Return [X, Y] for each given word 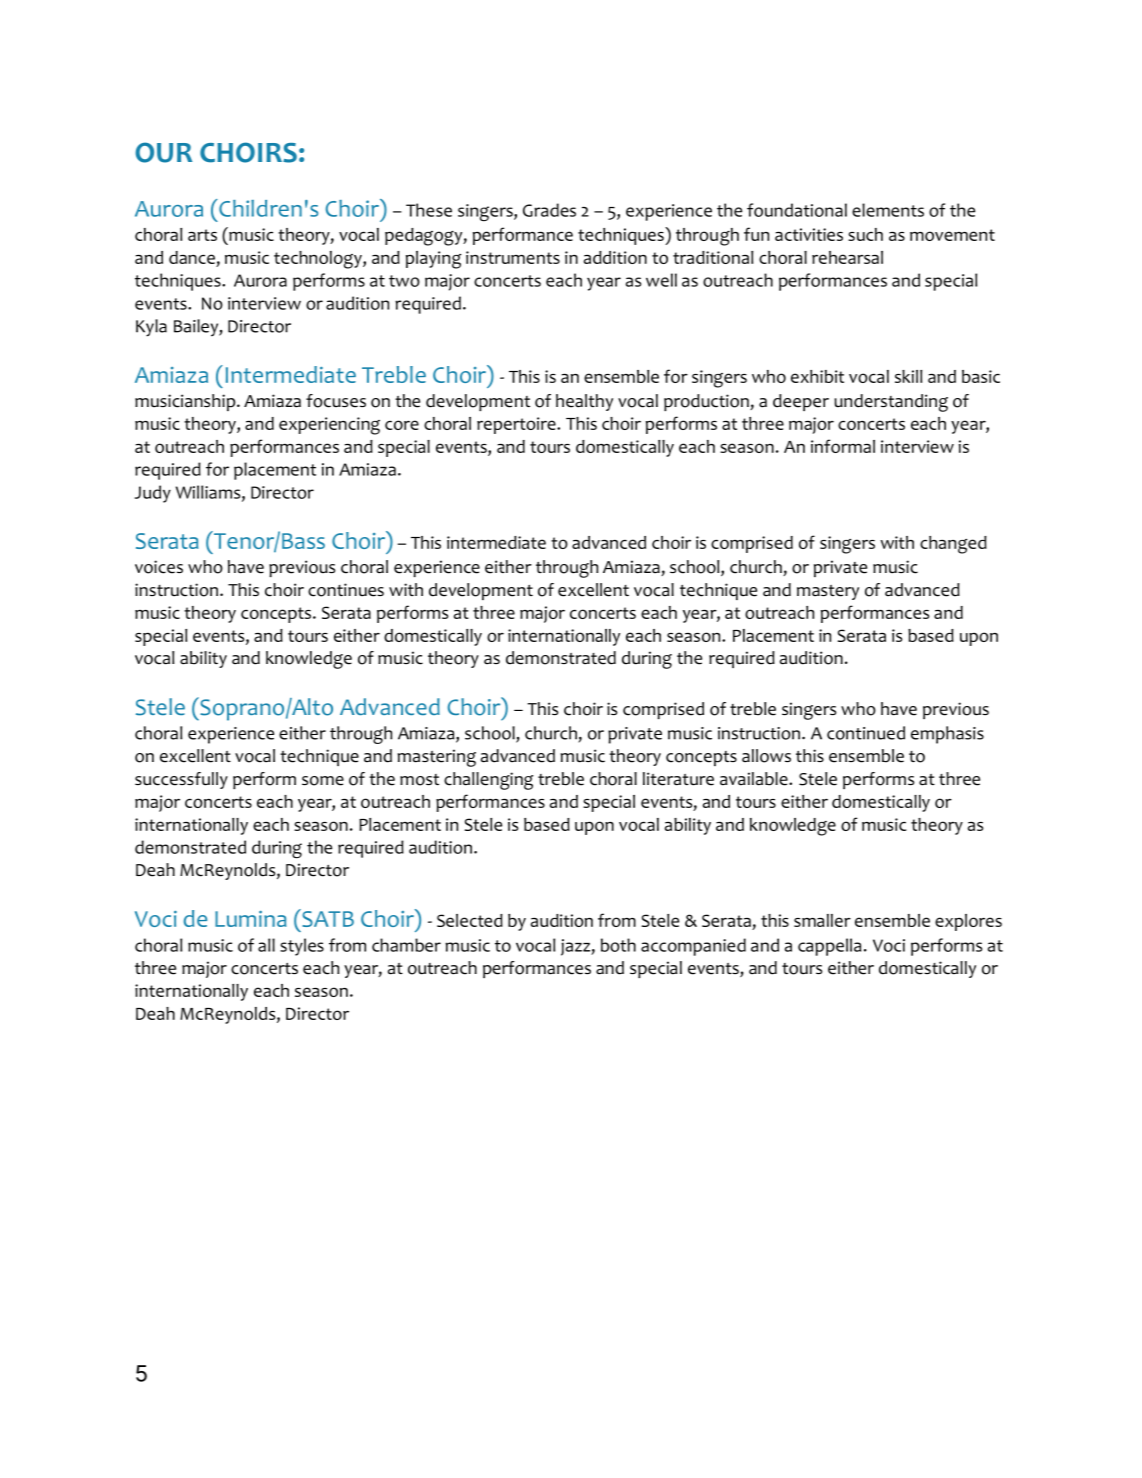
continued [866, 733]
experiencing [329, 426]
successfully [181, 780]
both [618, 945]
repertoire [517, 425]
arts [202, 235]
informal [843, 446]
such [865, 234]
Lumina [250, 919]
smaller [822, 920]
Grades [549, 210]
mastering [436, 758]
